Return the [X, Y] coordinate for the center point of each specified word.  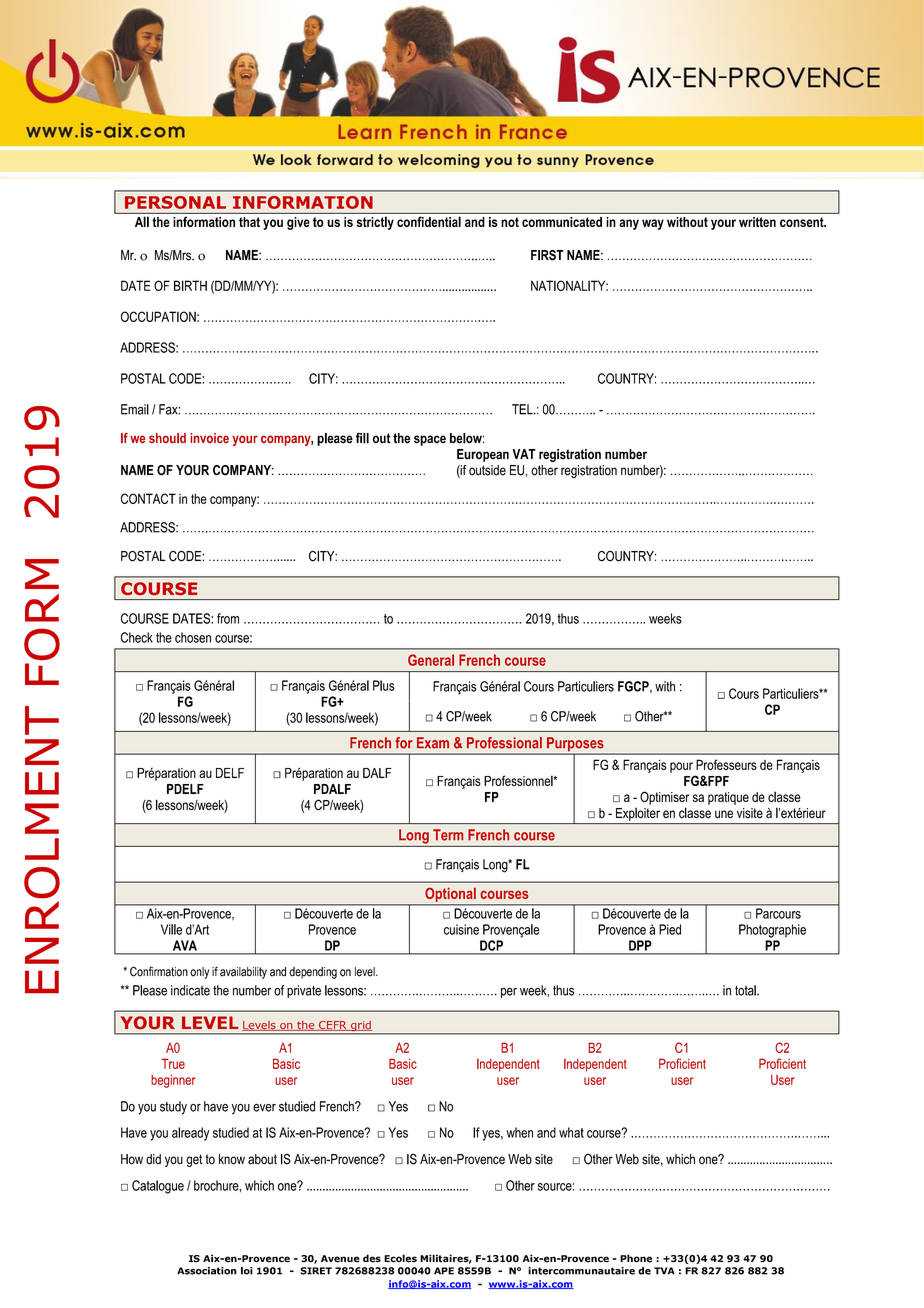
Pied [670, 929]
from [228, 618]
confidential [429, 222]
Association [207, 1271]
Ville [171, 929]
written [757, 222]
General [431, 660]
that [249, 222]
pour [681, 767]
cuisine [461, 929]
